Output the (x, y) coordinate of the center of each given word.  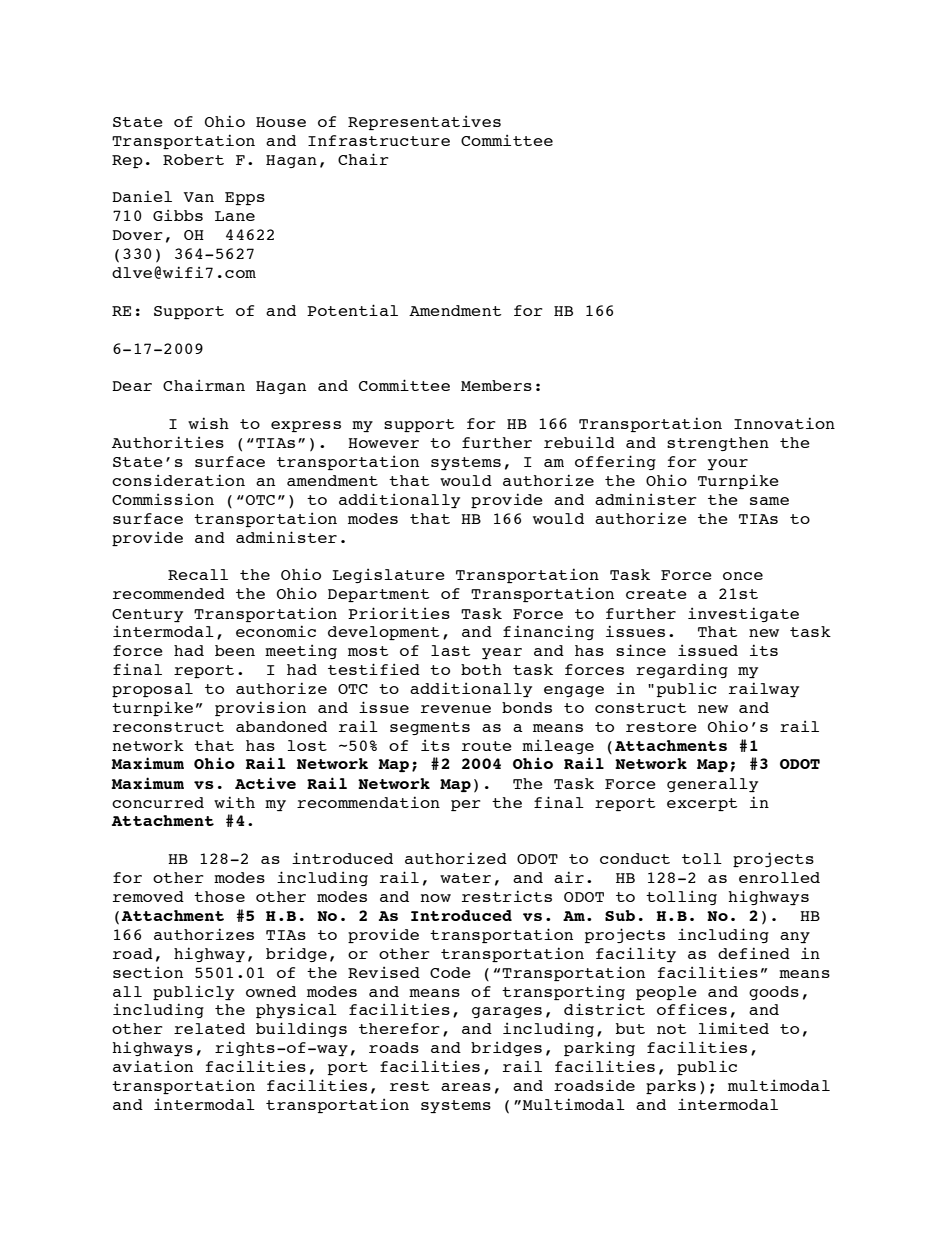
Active (265, 783)
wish (208, 423)
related (209, 1028)
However (383, 443)
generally (712, 785)
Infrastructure (379, 140)
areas (466, 1087)
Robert (193, 159)
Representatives (424, 122)
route (487, 746)
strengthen (718, 444)
